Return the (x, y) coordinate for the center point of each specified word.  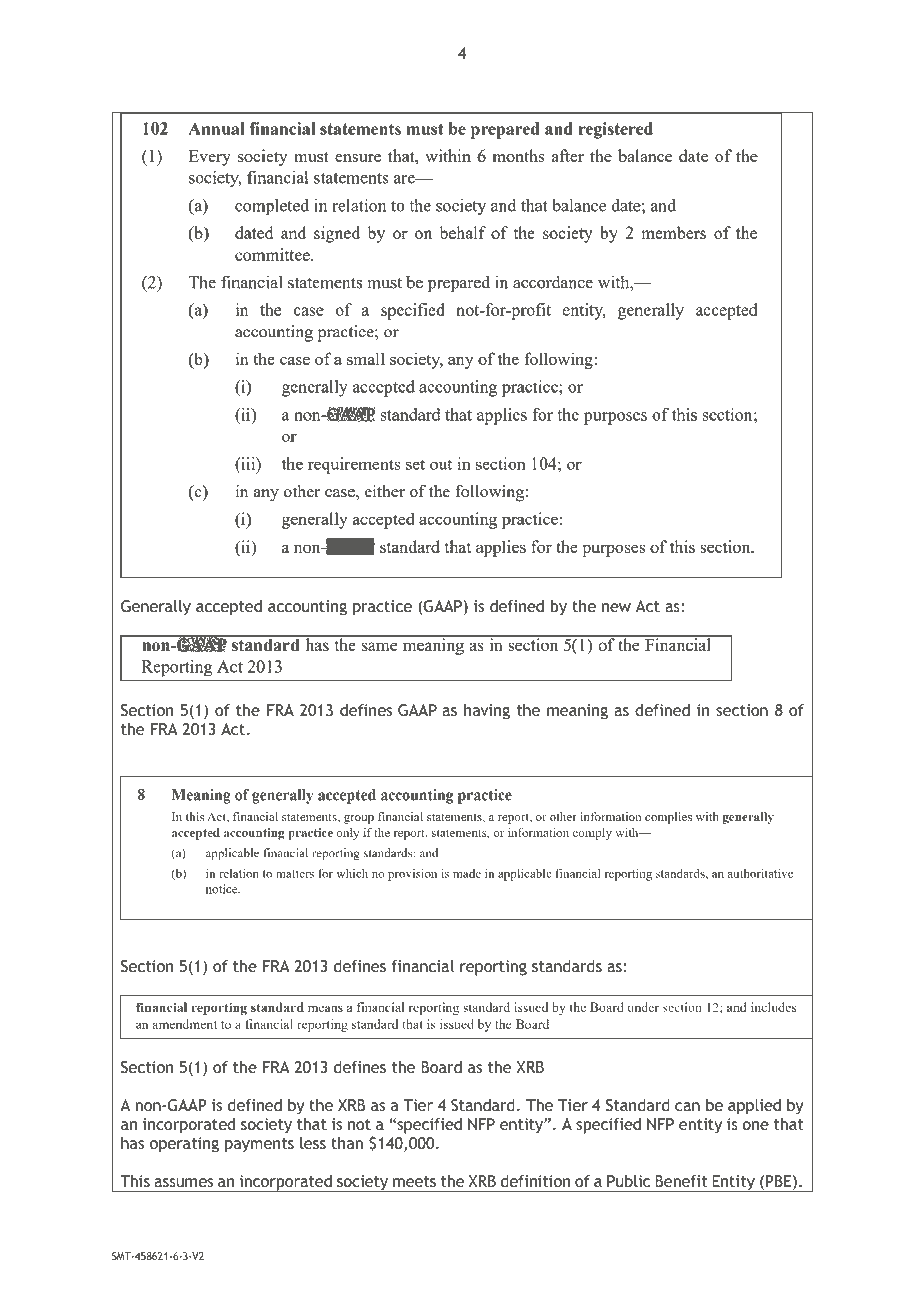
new (616, 607)
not (359, 1124)
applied (754, 1107)
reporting (493, 968)
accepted (229, 608)
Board (441, 1067)
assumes (183, 1182)
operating (184, 1145)
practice (382, 608)
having (487, 712)
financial (423, 966)
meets (414, 1181)
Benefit (681, 1181)
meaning (577, 712)
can (687, 1106)
